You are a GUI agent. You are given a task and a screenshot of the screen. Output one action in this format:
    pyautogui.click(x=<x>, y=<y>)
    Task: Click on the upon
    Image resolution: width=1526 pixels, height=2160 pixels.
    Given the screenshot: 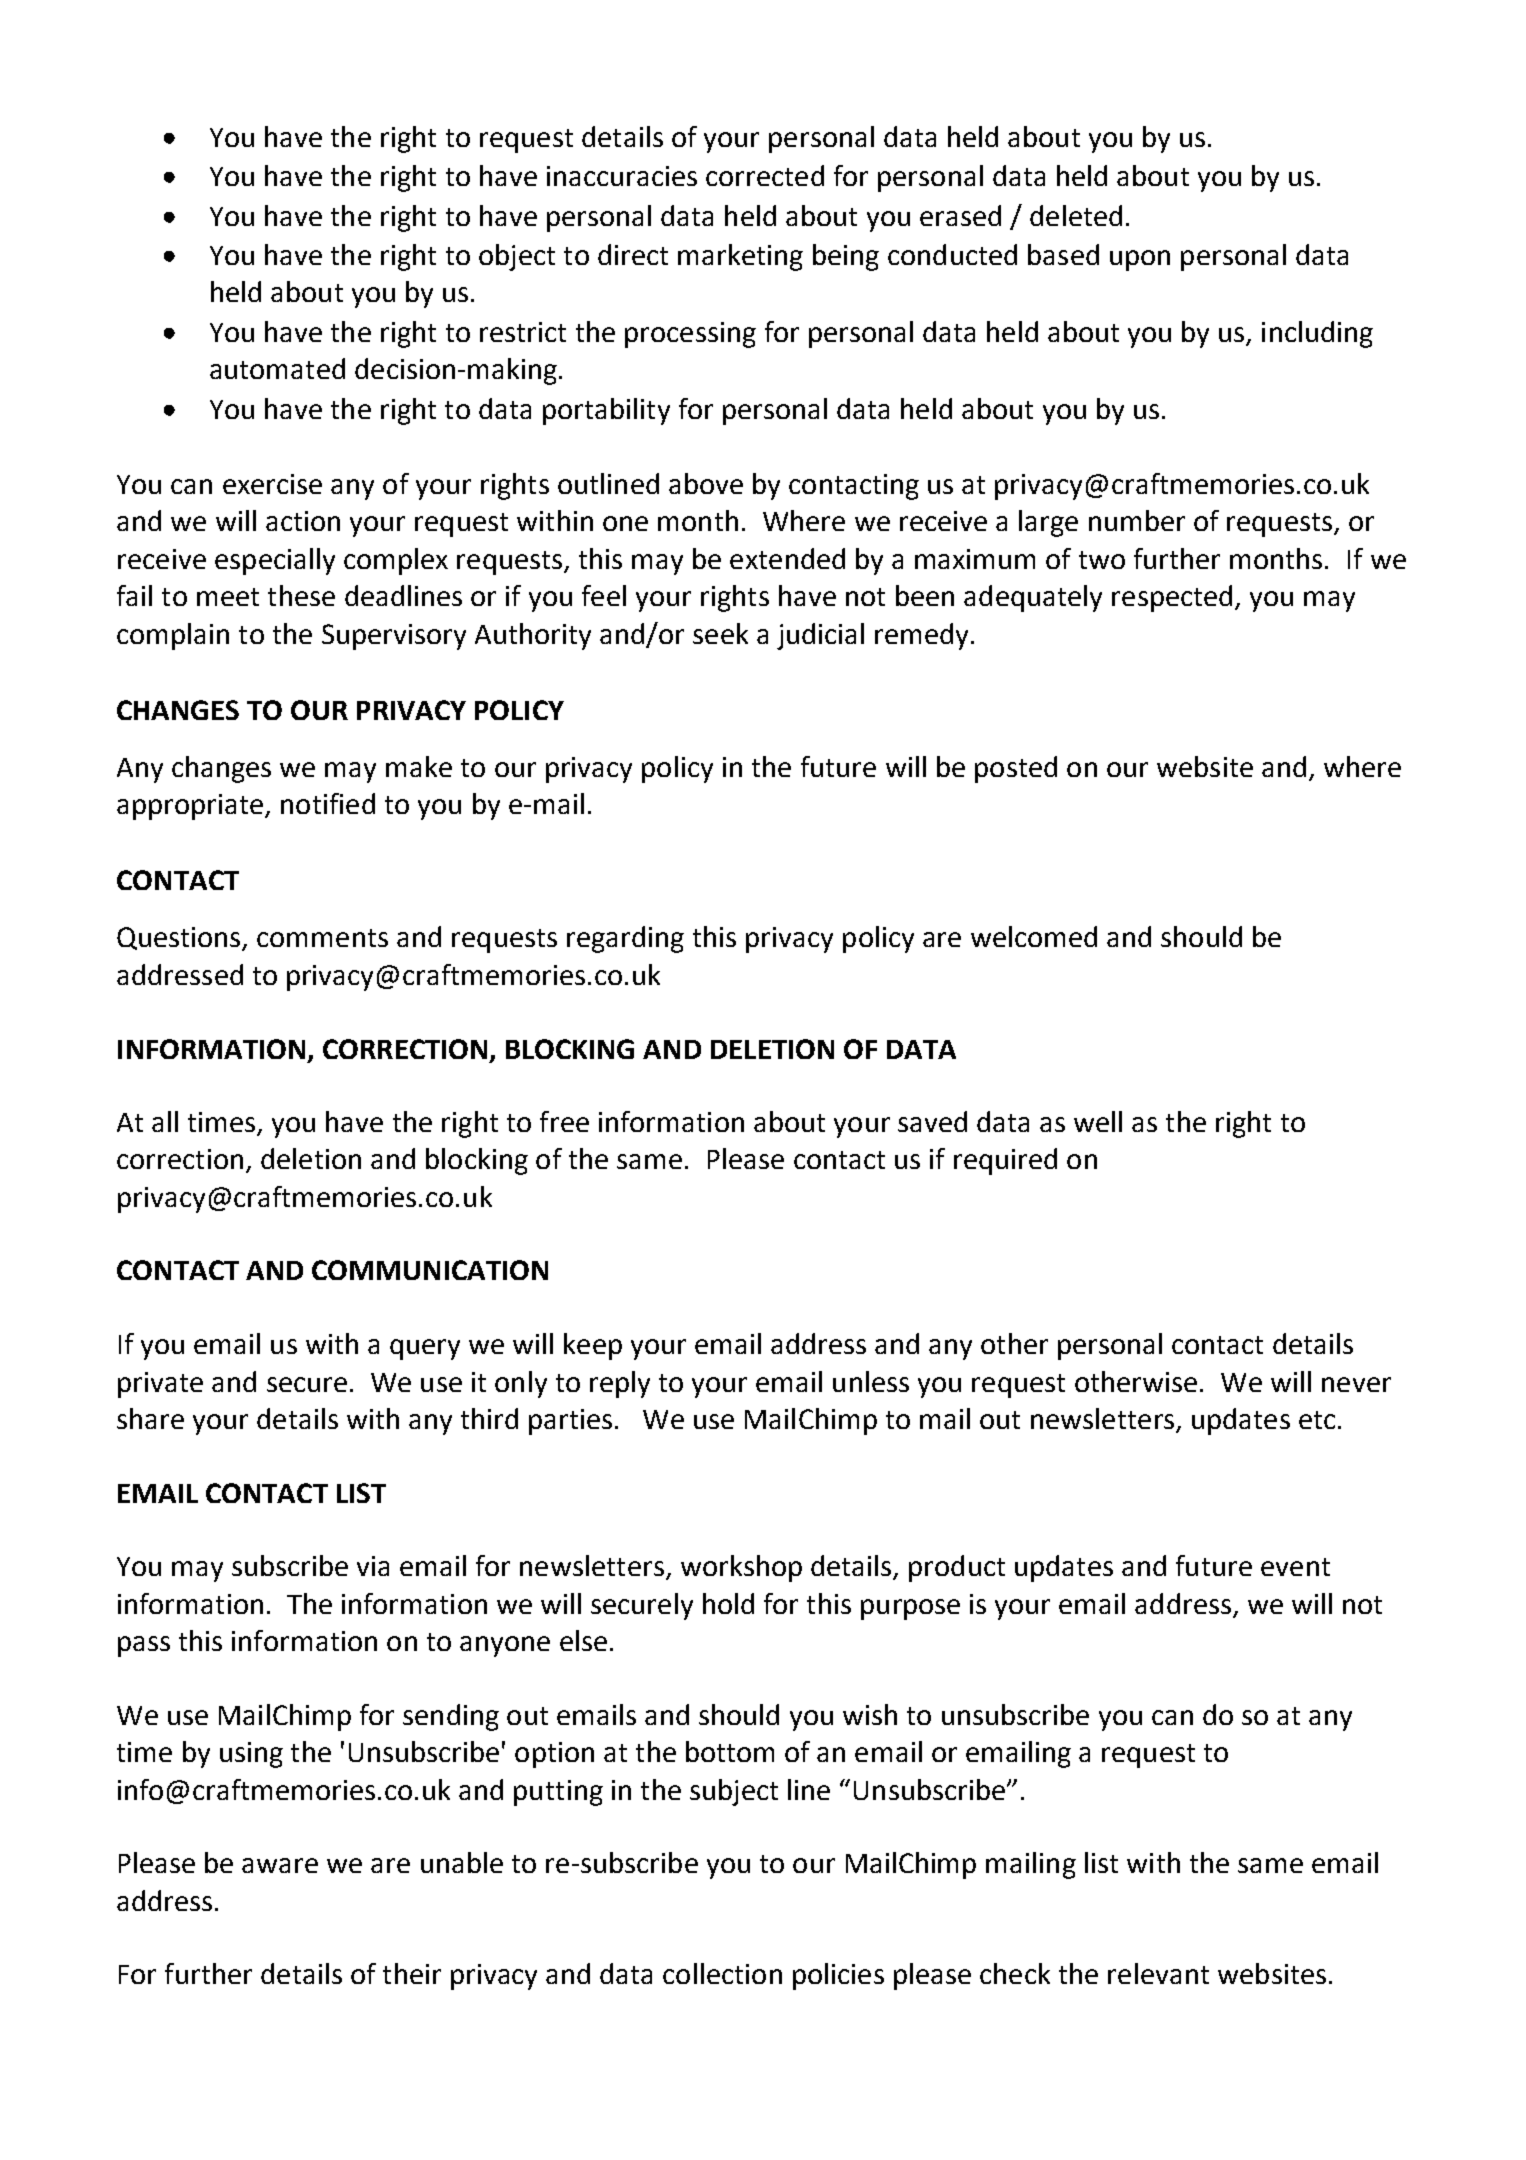 What is the action you would take?
    pyautogui.click(x=1140, y=260)
